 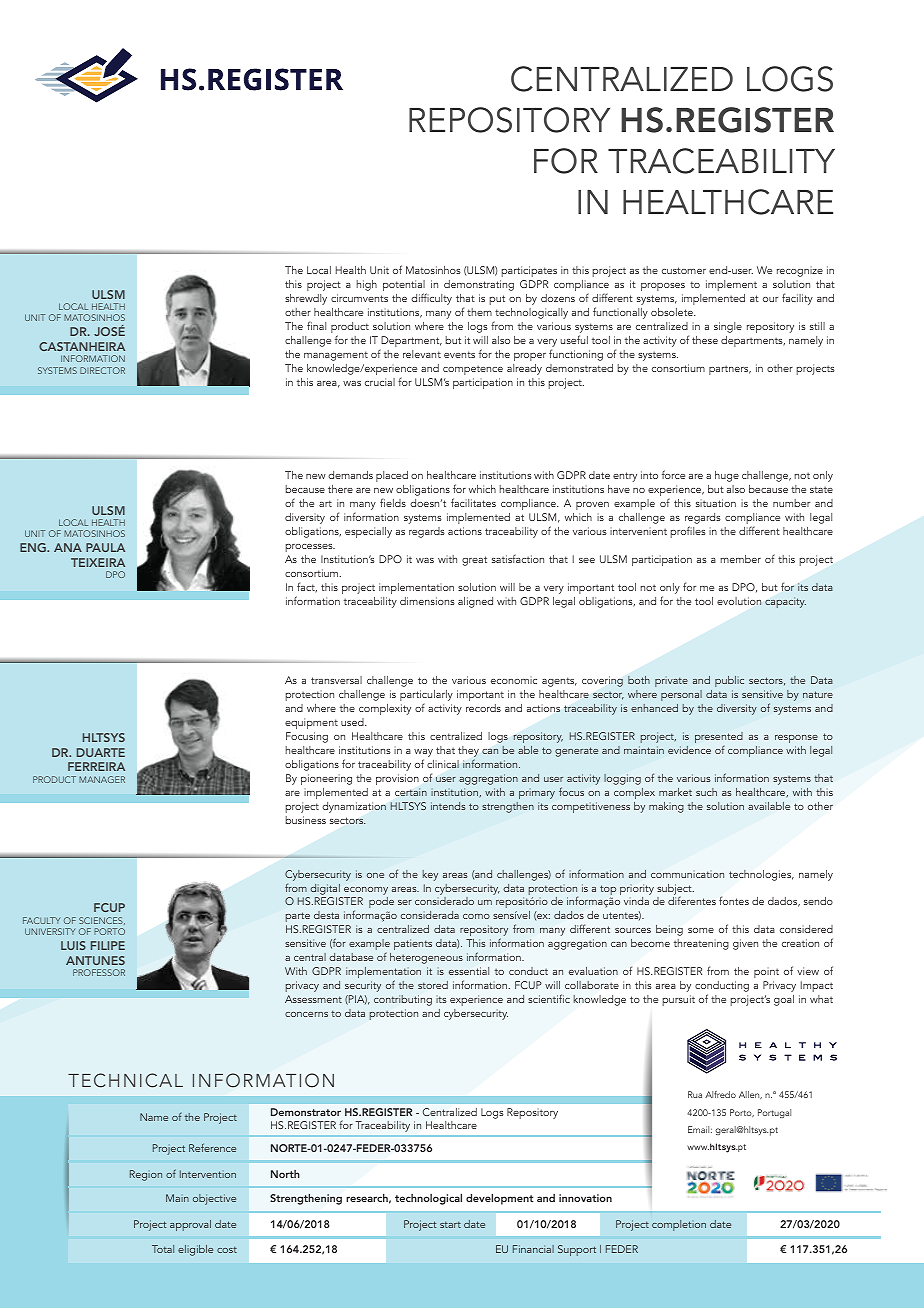 I want to click on completion, so click(x=679, y=1225).
